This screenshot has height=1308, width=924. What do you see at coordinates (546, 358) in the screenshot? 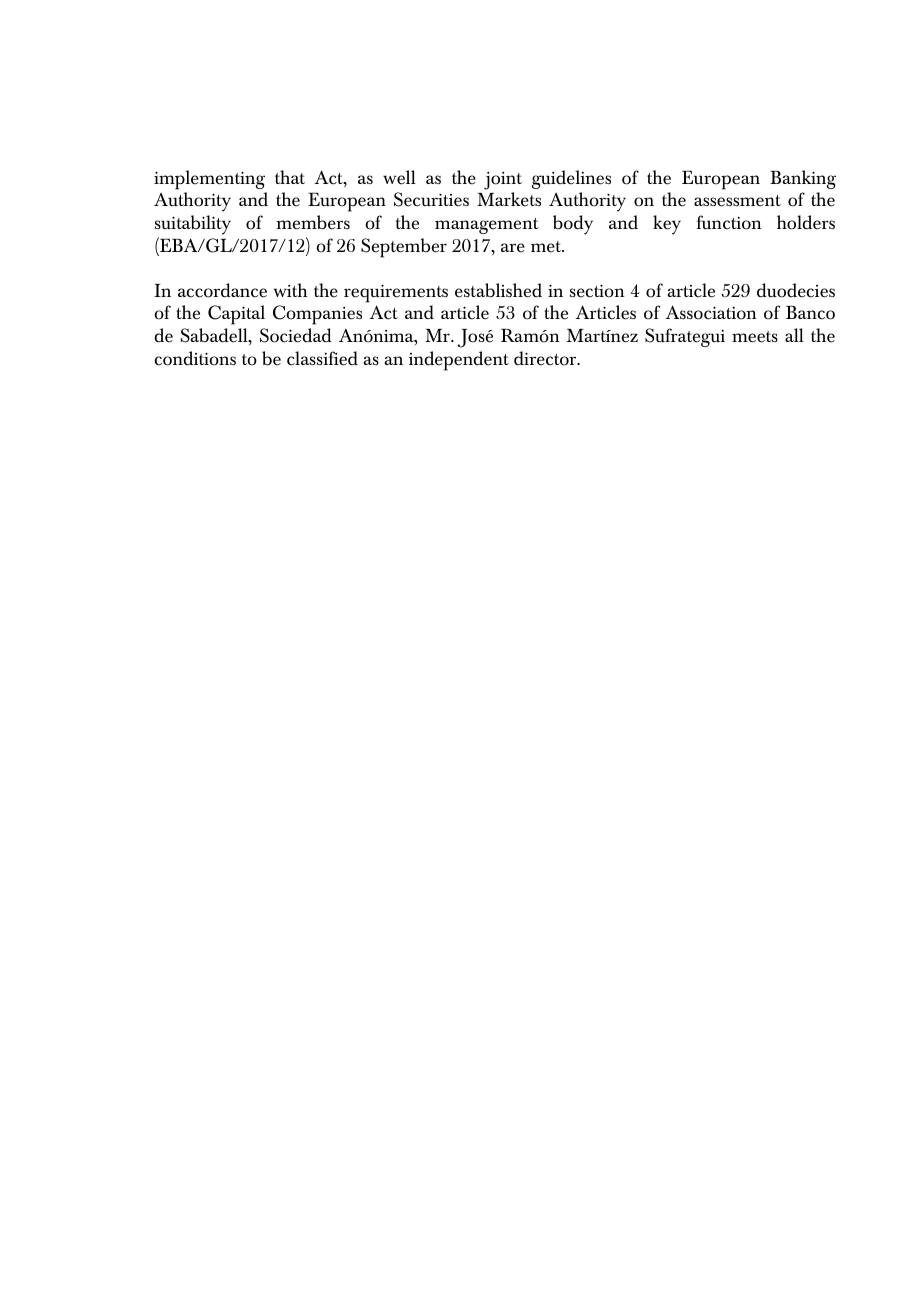
I see `director` at bounding box center [546, 358].
